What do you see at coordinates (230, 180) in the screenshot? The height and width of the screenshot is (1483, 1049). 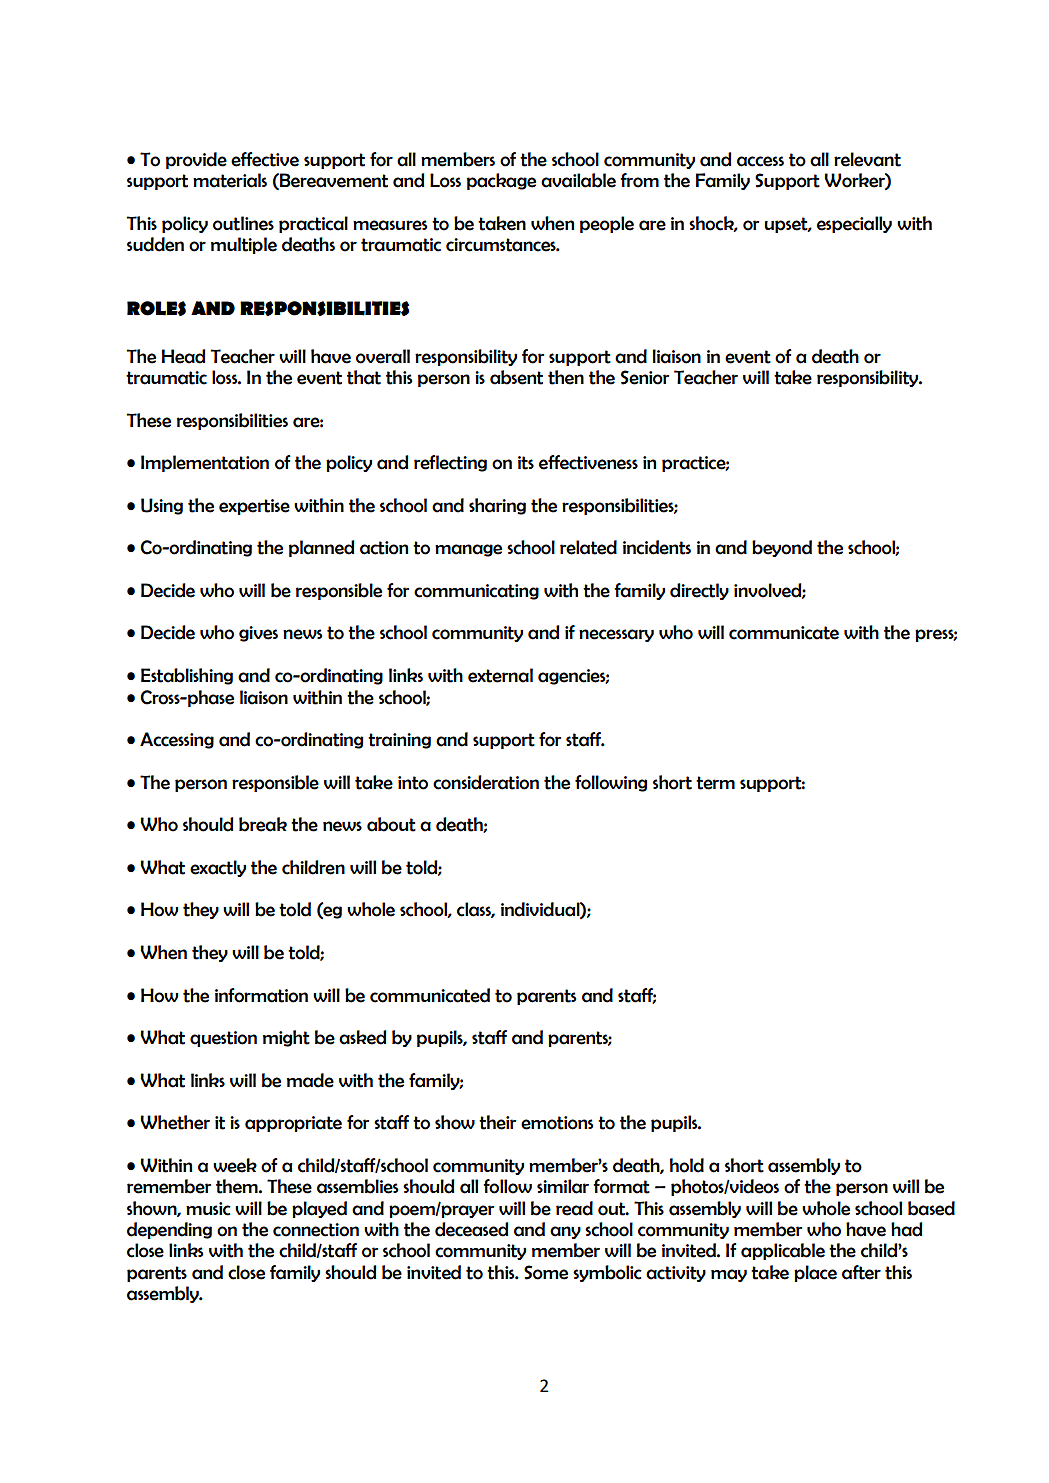 I see `materials` at bounding box center [230, 180].
